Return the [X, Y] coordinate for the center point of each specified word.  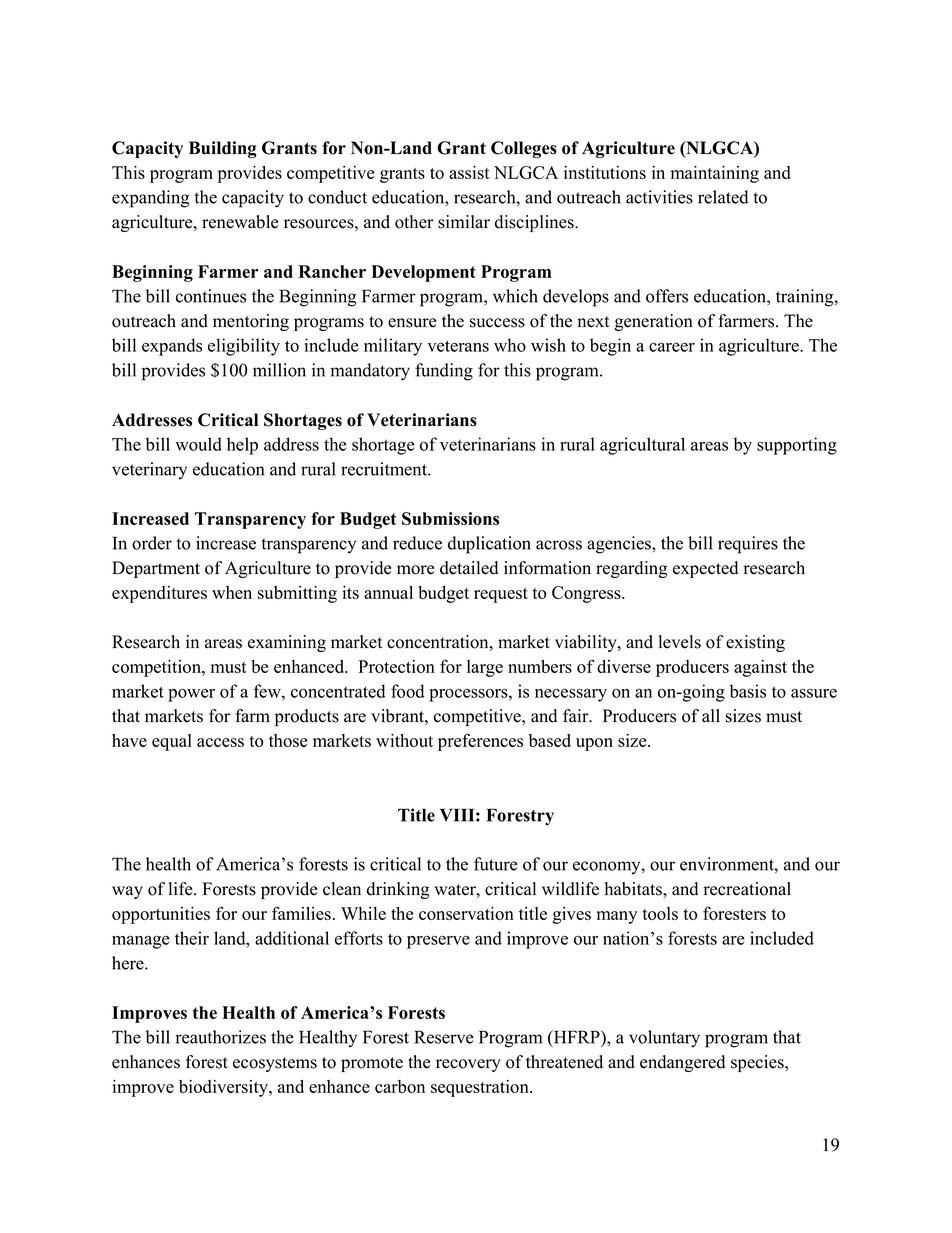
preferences [480, 742]
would [198, 444]
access [220, 742]
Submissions [450, 518]
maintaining [715, 174]
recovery [468, 1065]
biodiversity [224, 1088]
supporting [797, 446]
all [711, 715]
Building [223, 149]
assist [469, 172]
